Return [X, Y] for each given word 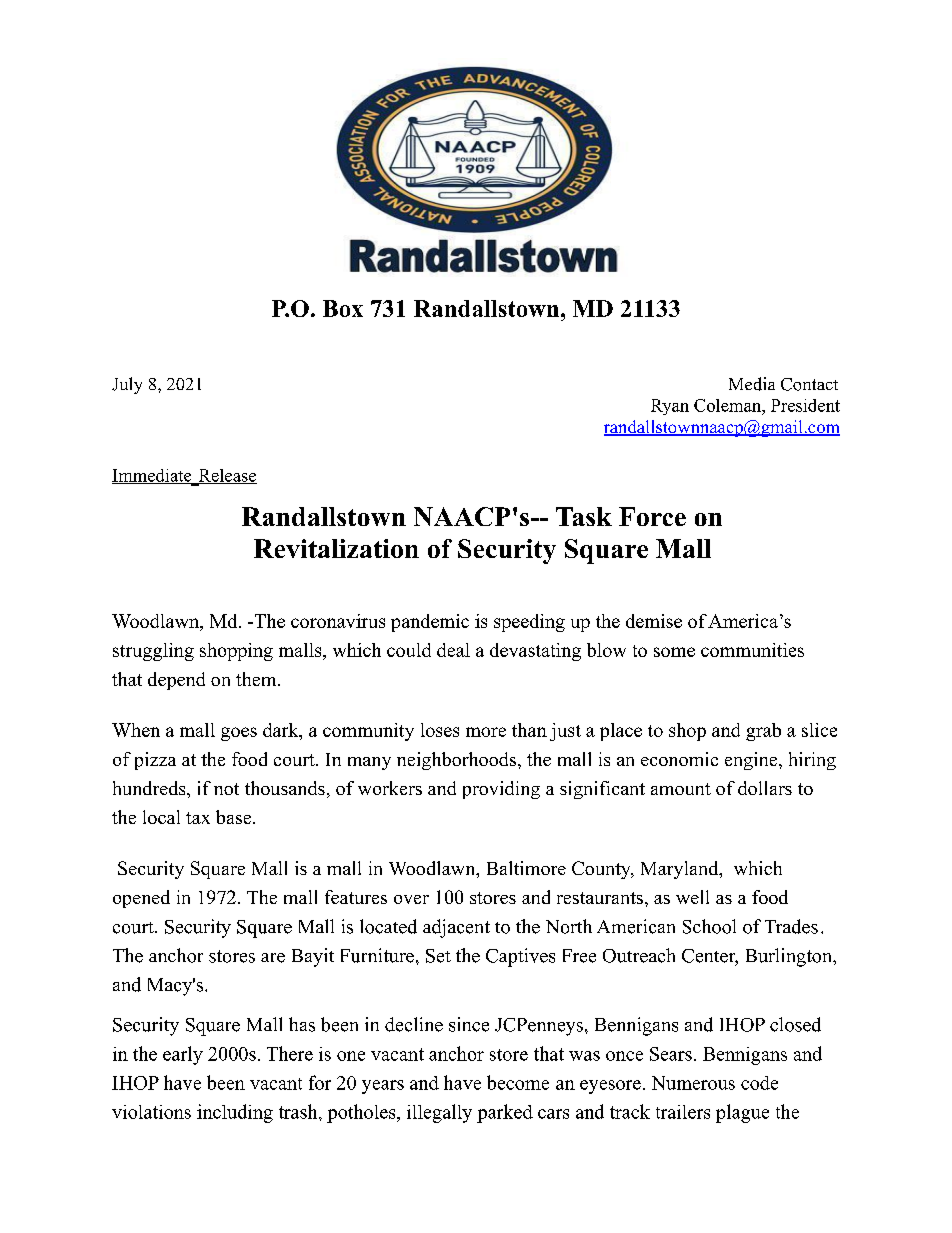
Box [343, 308]
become [518, 1082]
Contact [809, 384]
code [759, 1083]
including [235, 1113]
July [127, 385]
